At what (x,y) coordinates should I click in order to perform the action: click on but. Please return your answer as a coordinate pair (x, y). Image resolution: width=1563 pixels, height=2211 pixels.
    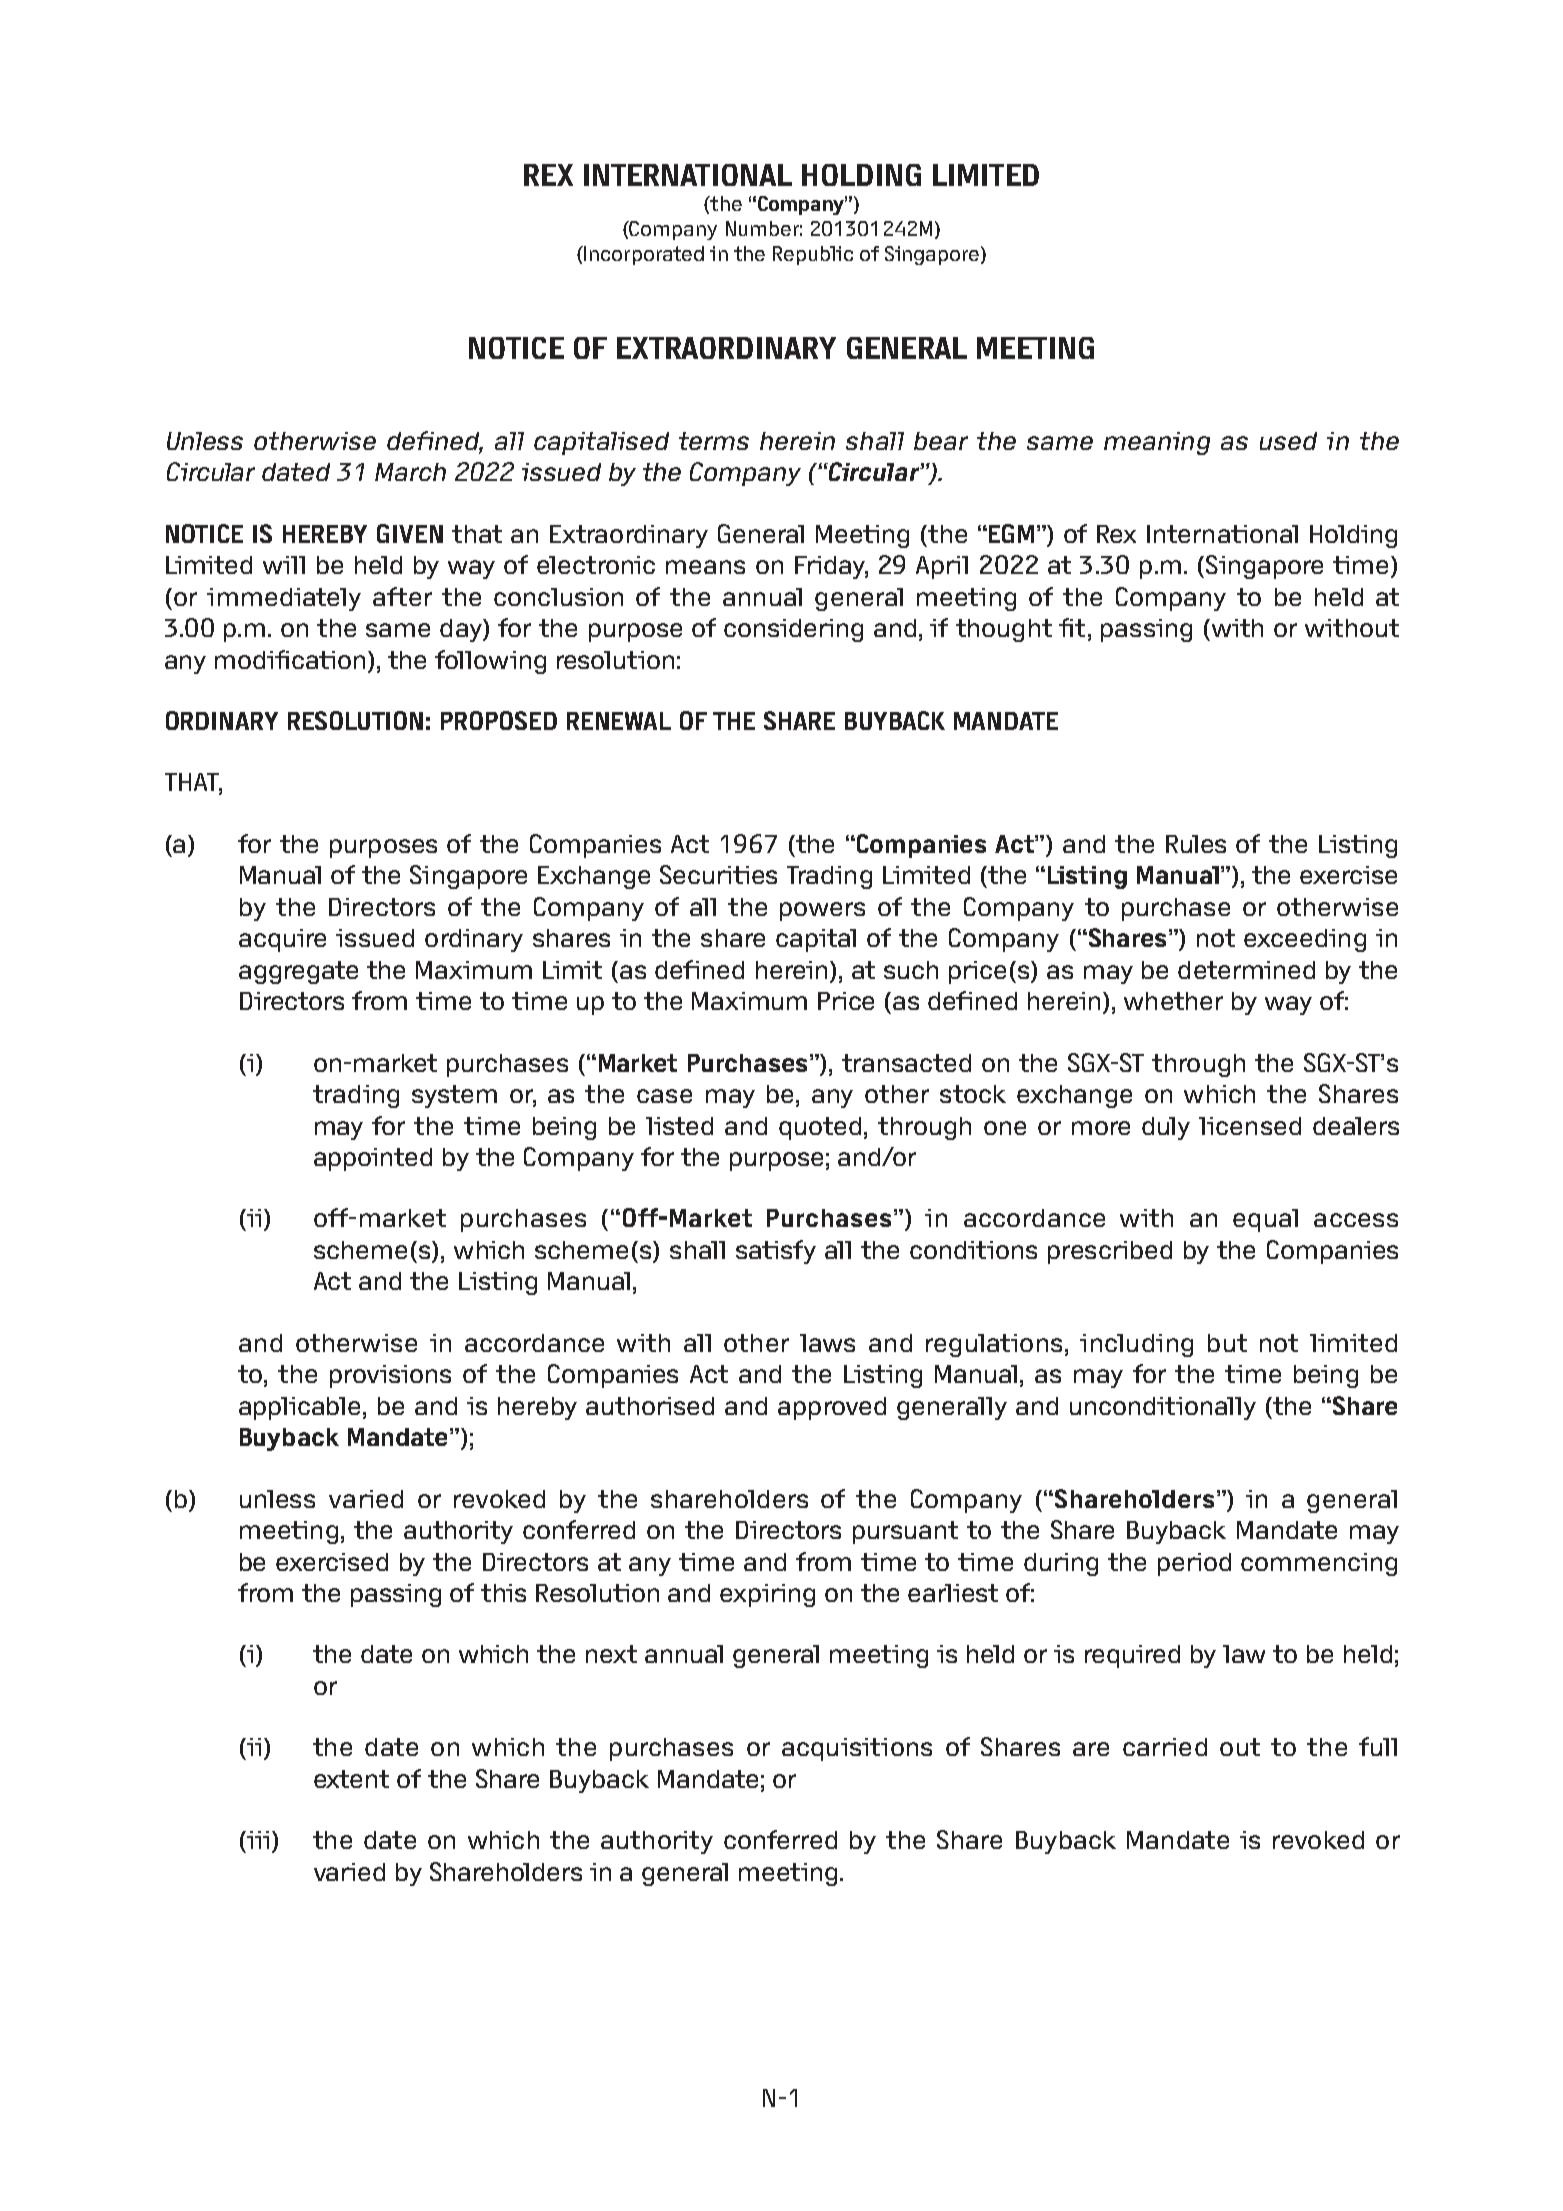
    Looking at the image, I should click on (1227, 1343).
